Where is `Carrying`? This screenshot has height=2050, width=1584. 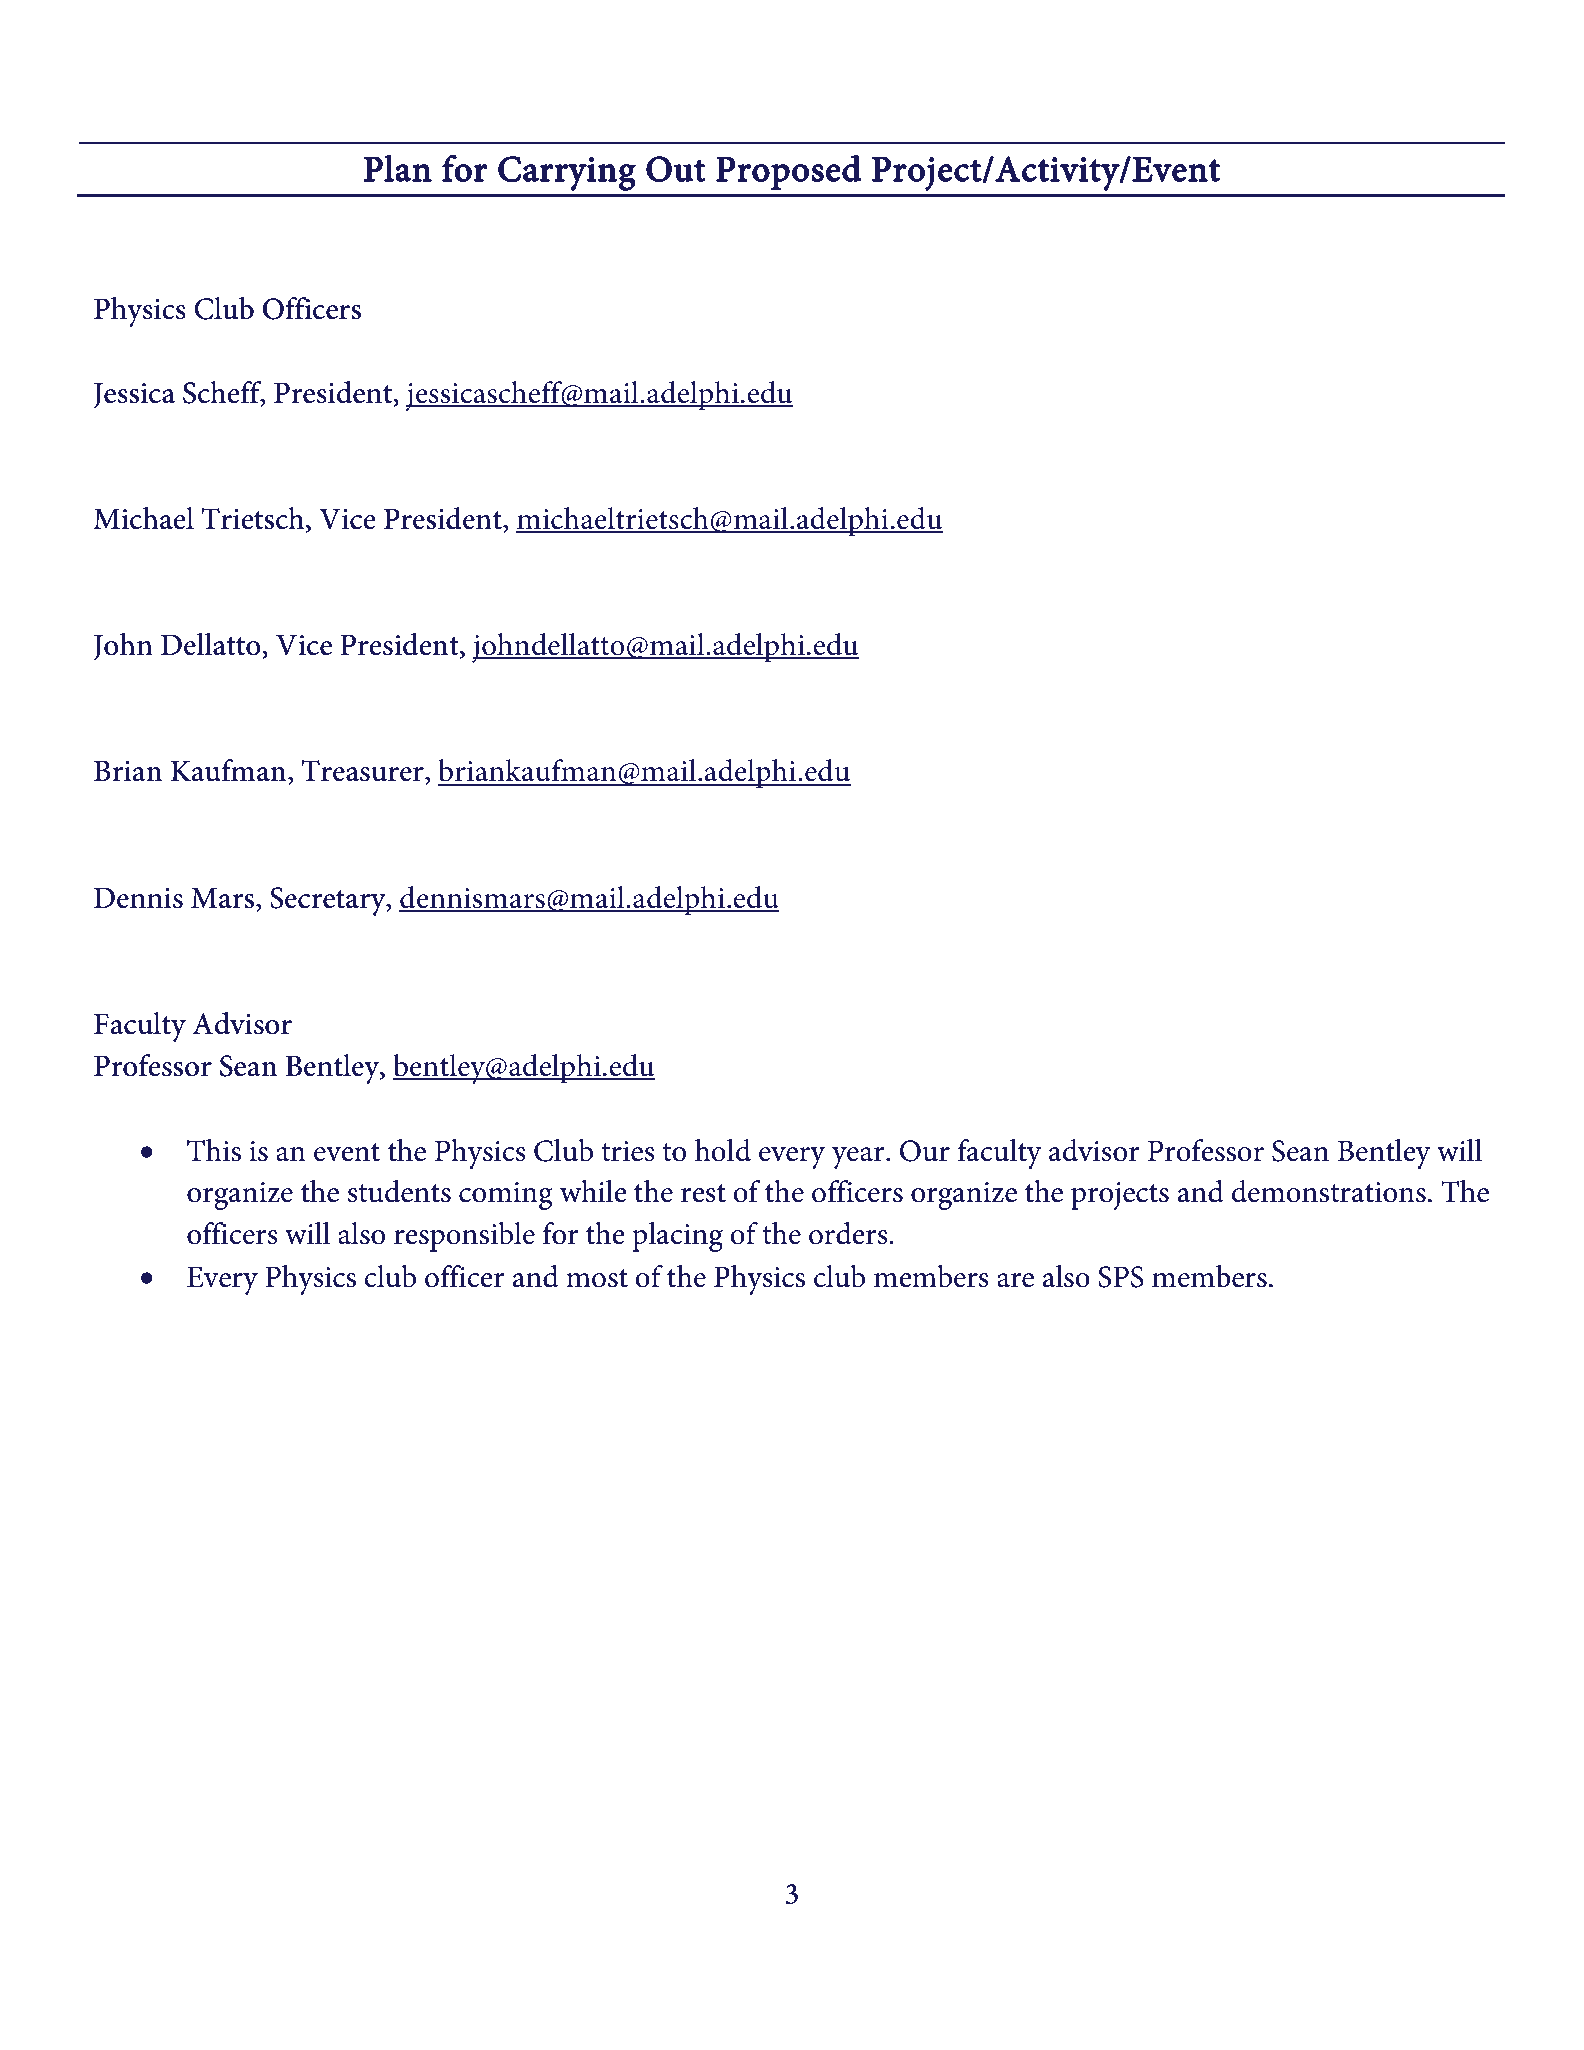
Carrying is located at coordinates (567, 173).
